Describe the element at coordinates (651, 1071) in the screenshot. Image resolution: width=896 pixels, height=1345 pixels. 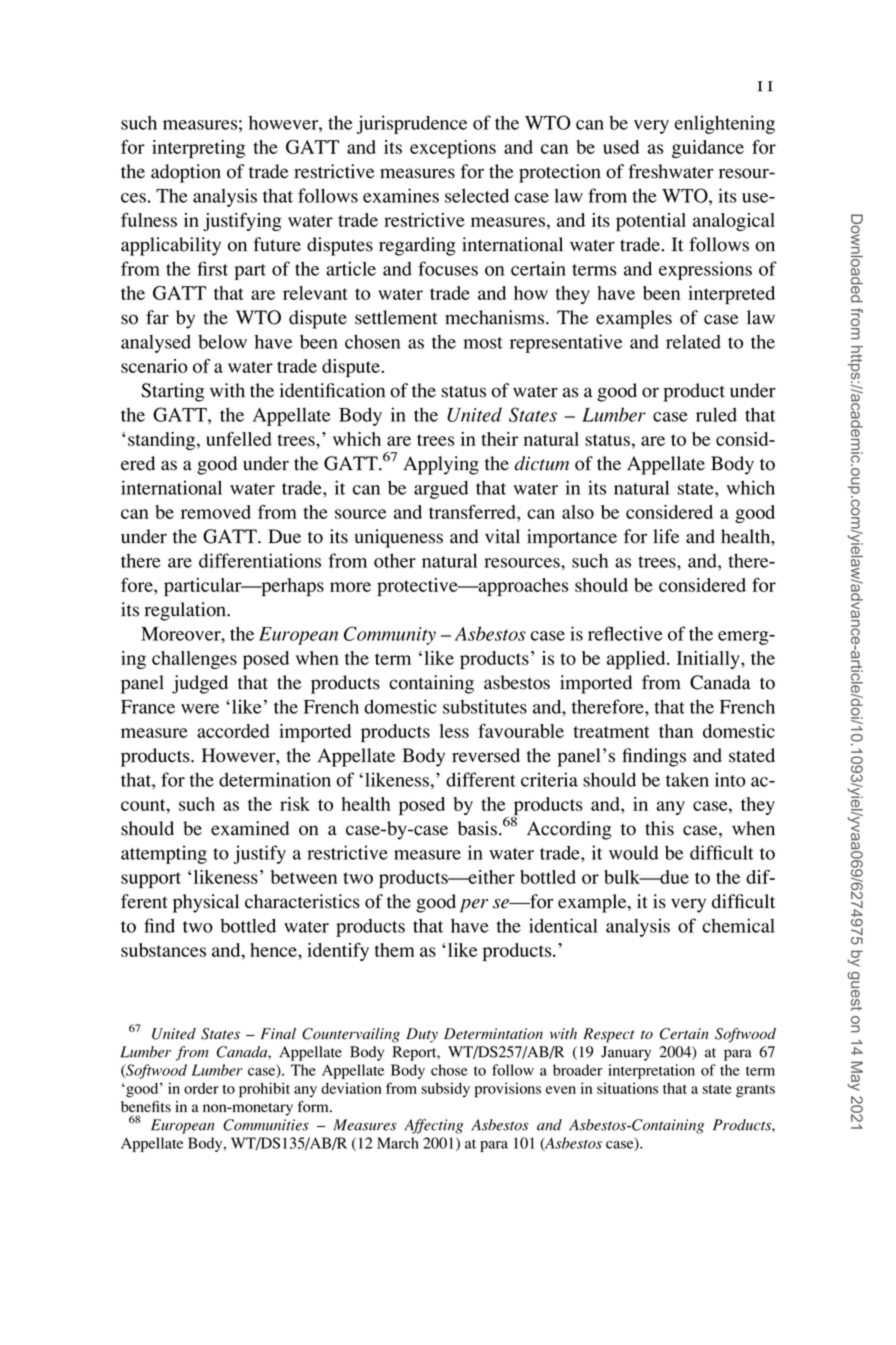
I see `interpretation` at that location.
